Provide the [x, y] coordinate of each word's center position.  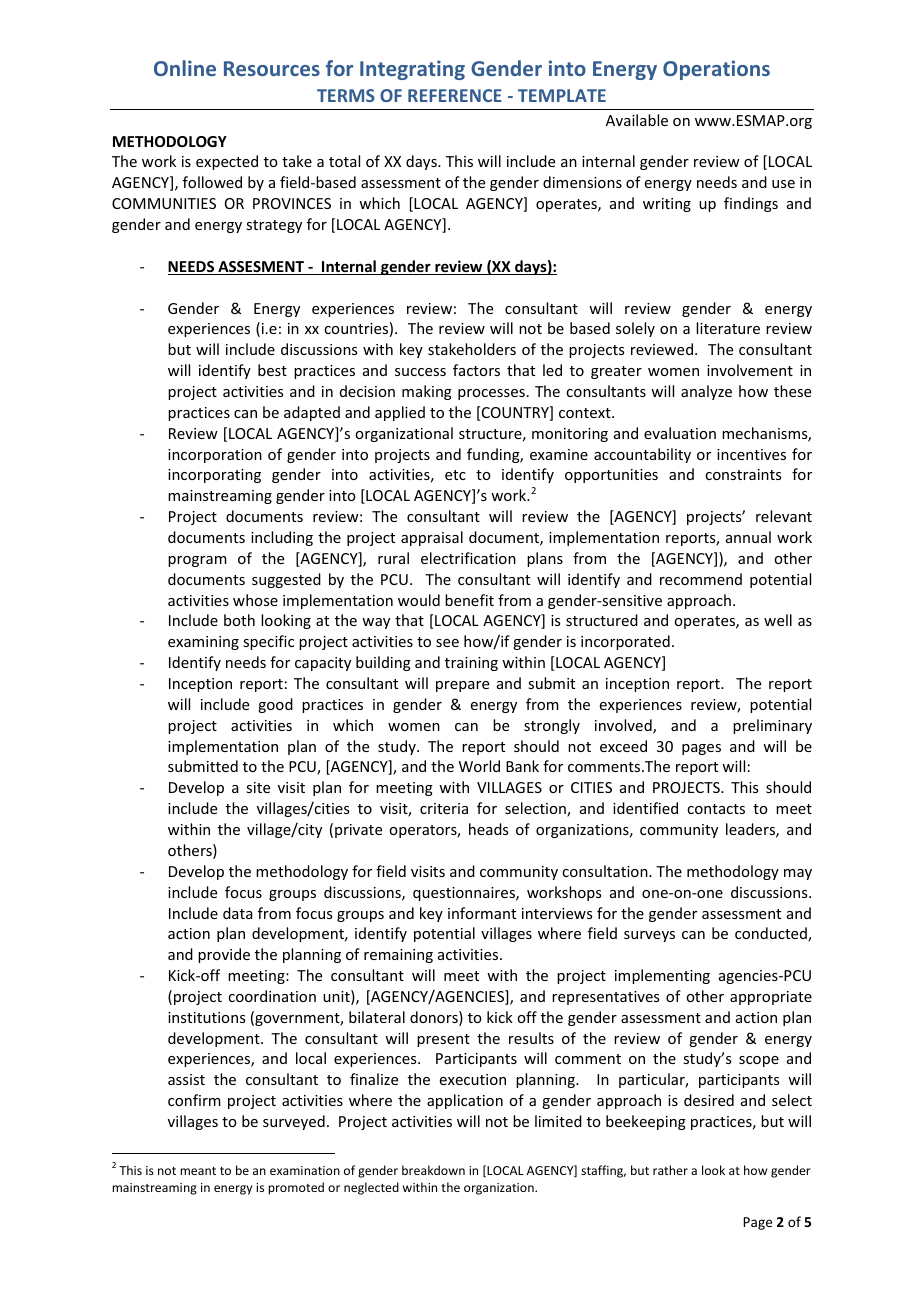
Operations [716, 70]
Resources [272, 68]
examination [305, 1170]
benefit [469, 600]
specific [268, 642]
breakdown [433, 1170]
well [778, 620]
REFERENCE [455, 95]
